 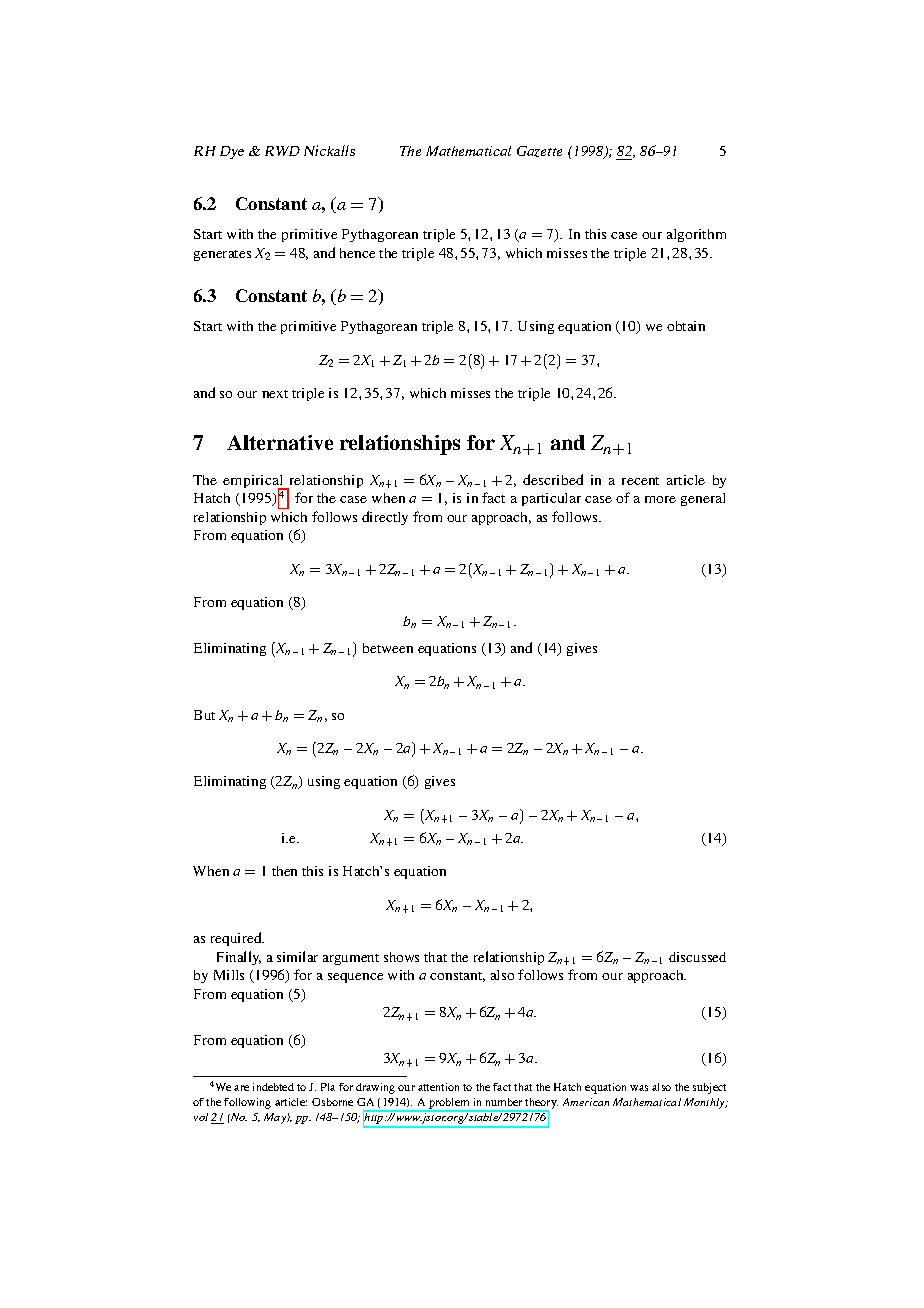 What do you see at coordinates (273, 1087) in the page?
I see `indebted` at bounding box center [273, 1087].
